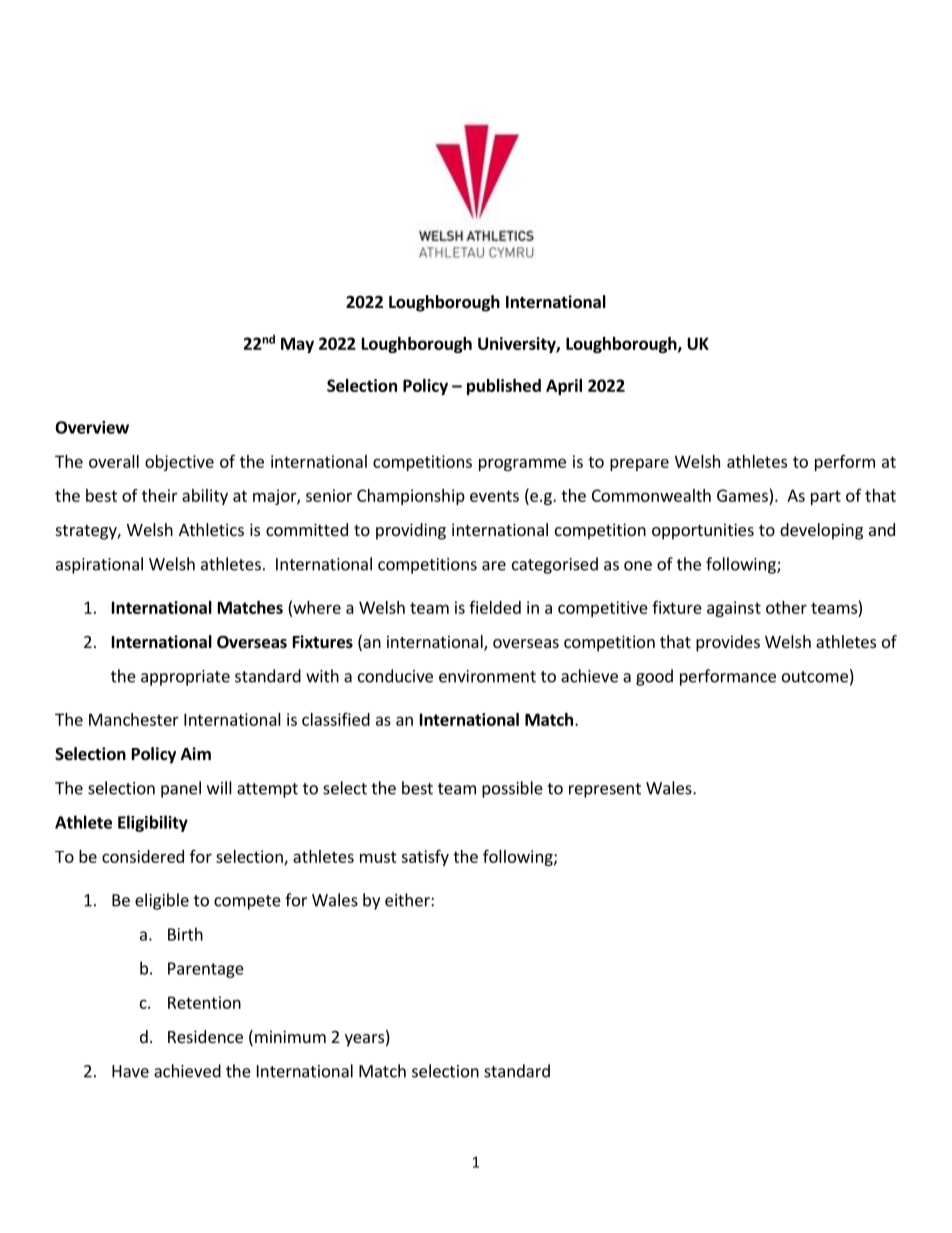  What do you see at coordinates (487, 676) in the page?
I see `environment` at bounding box center [487, 676].
